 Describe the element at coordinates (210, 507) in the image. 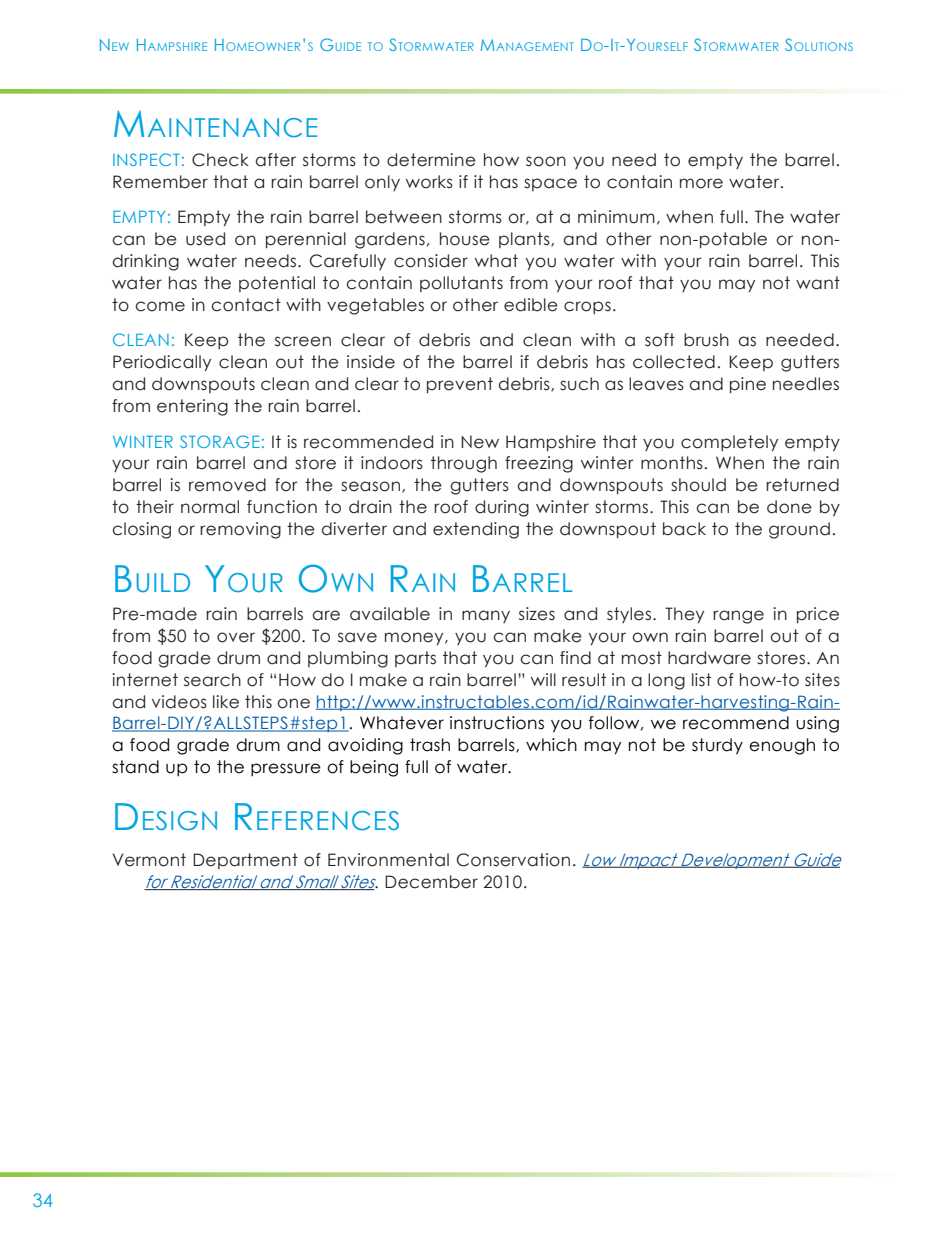

I see `normal` at that location.
